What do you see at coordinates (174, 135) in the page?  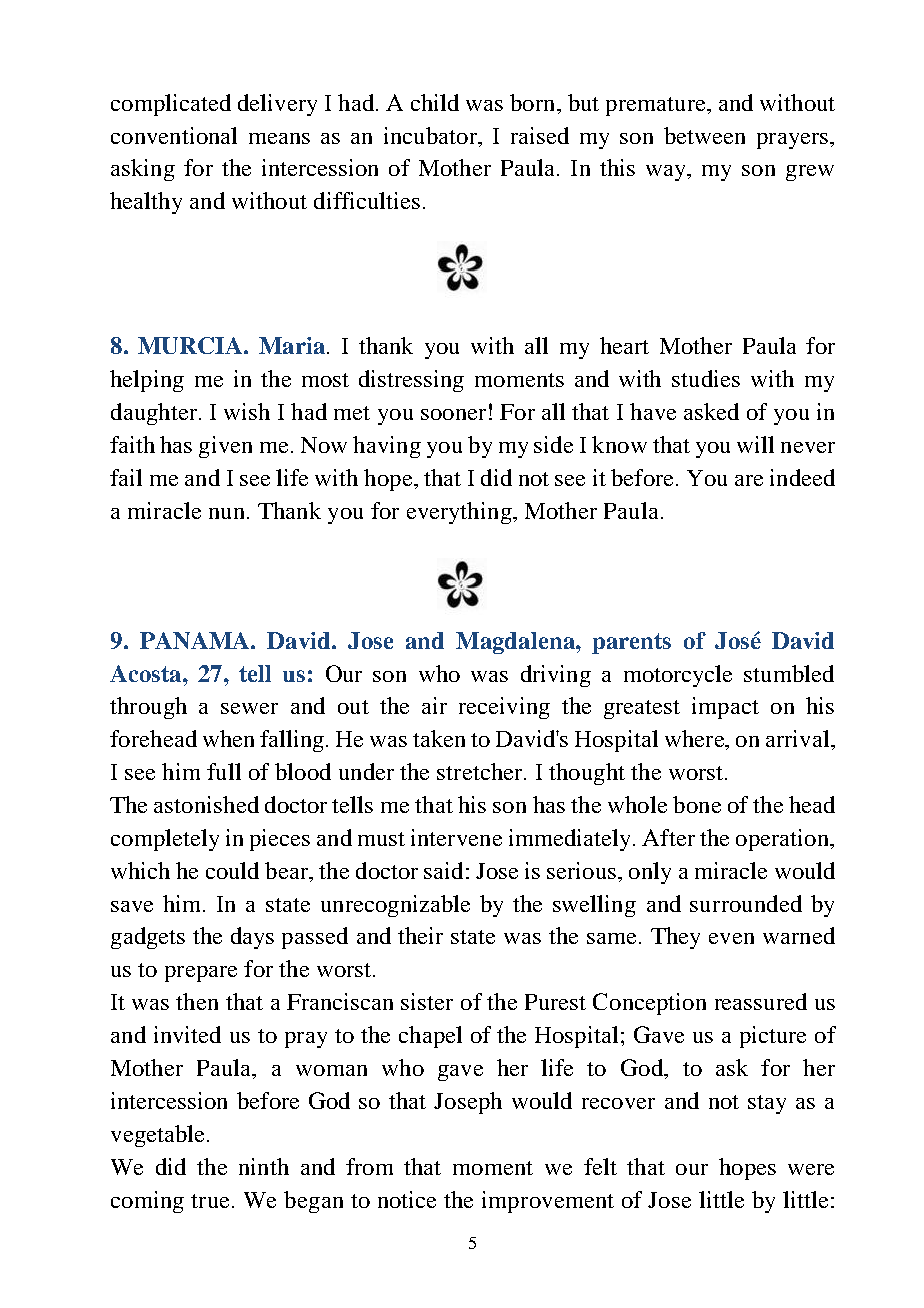 I see `conventional` at bounding box center [174, 135].
